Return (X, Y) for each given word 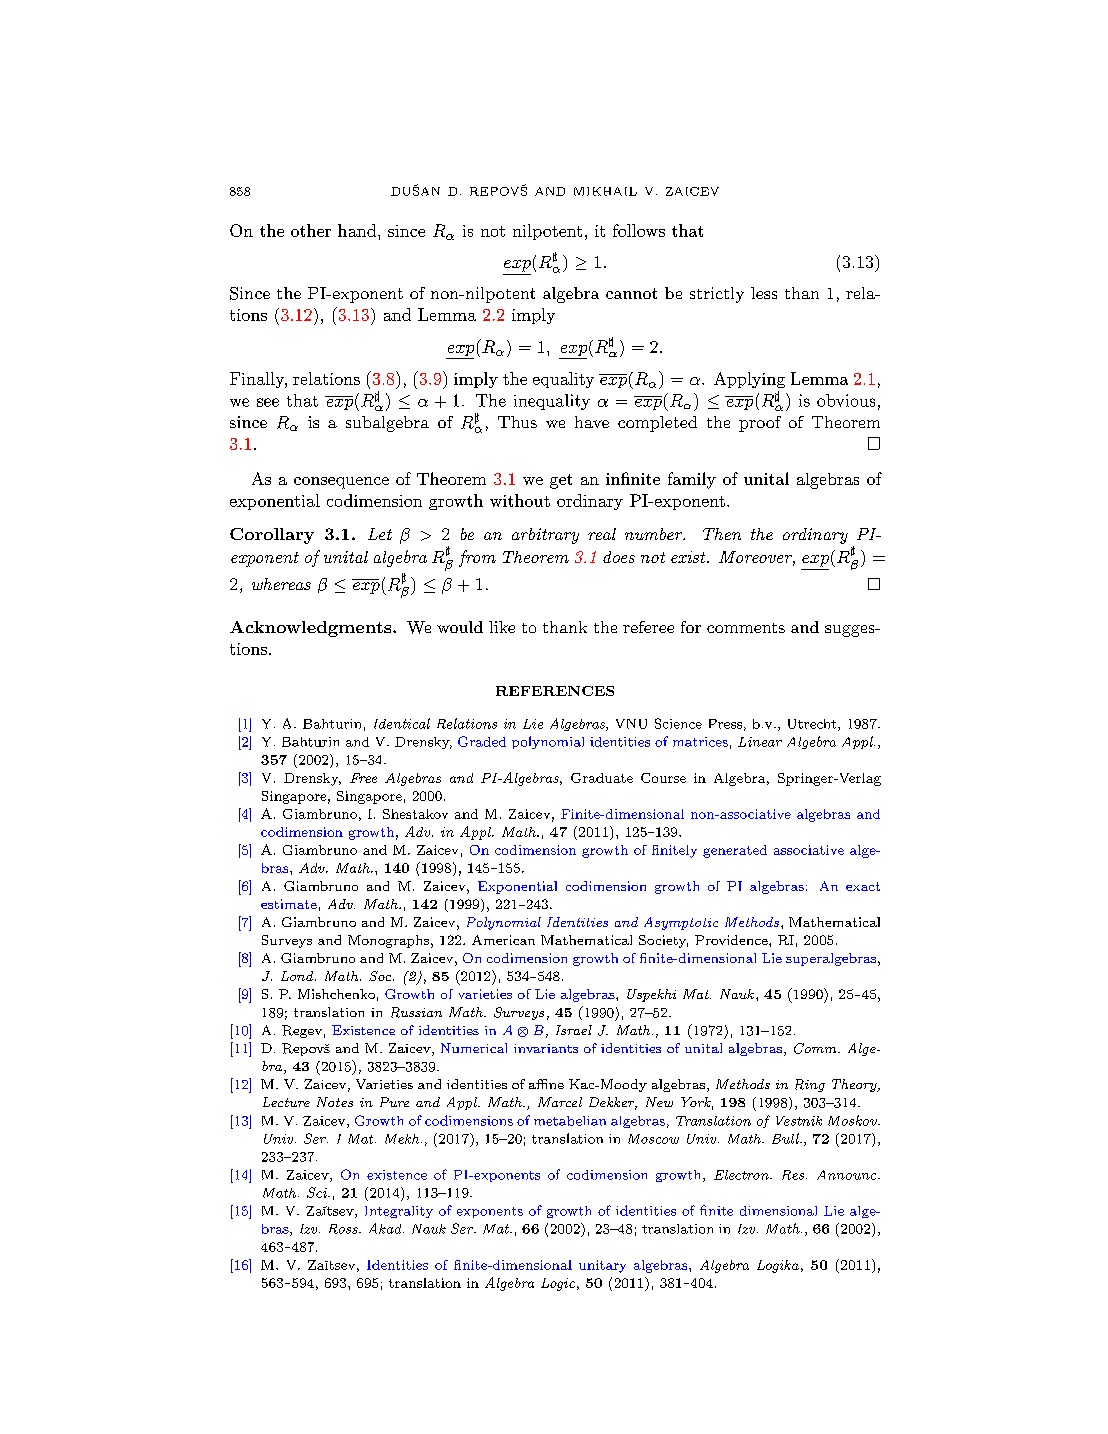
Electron (742, 1175)
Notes (335, 1102)
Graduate (602, 778)
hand (358, 230)
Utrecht (812, 724)
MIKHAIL (605, 191)
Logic (558, 1284)
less (764, 293)
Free (363, 778)
